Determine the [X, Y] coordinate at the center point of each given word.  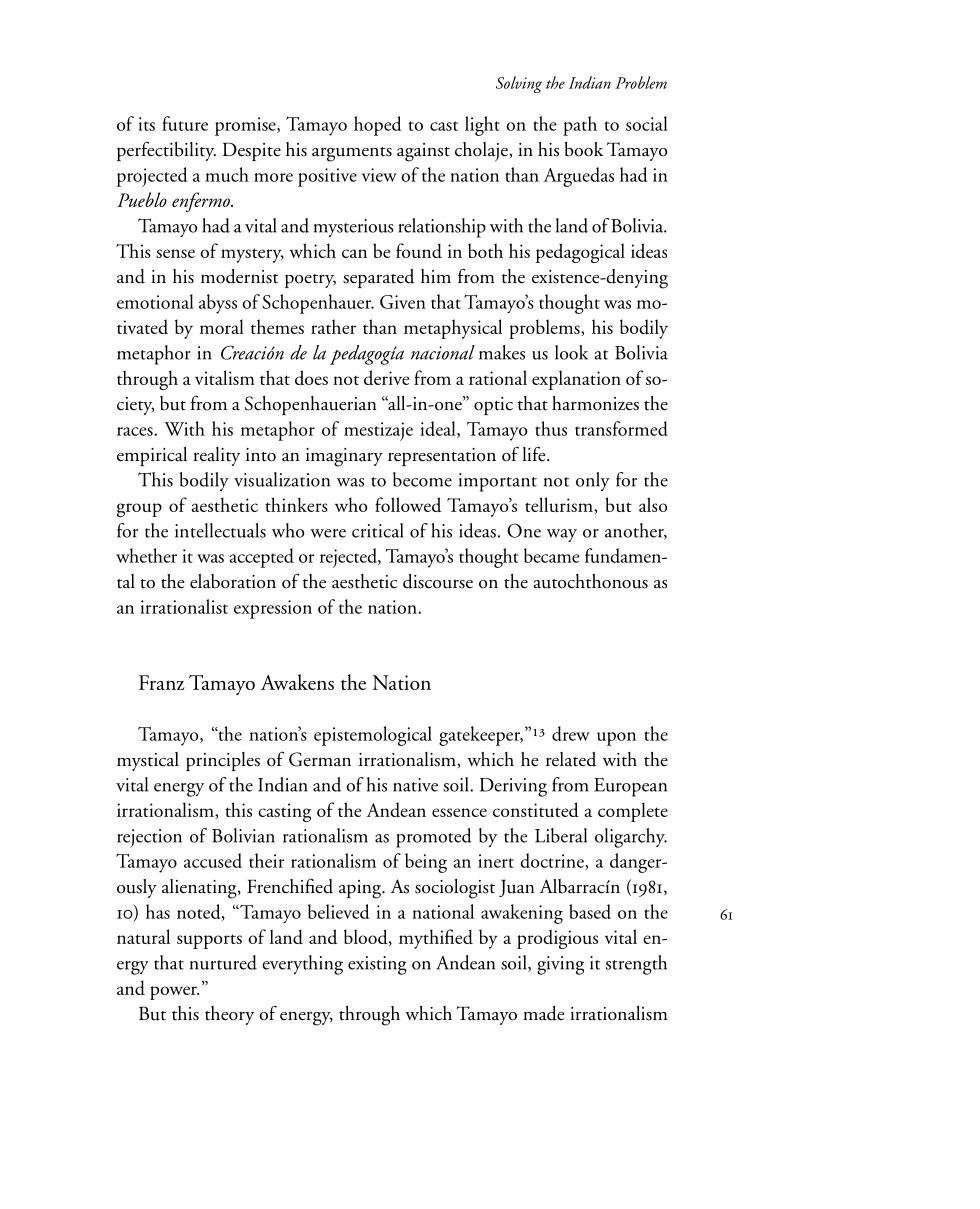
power [174, 993]
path [580, 126]
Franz [162, 682]
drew [571, 733]
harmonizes [595, 403]
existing [377, 965]
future [185, 123]
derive [386, 377]
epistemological [373, 736]
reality [216, 456]
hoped [377, 126]
